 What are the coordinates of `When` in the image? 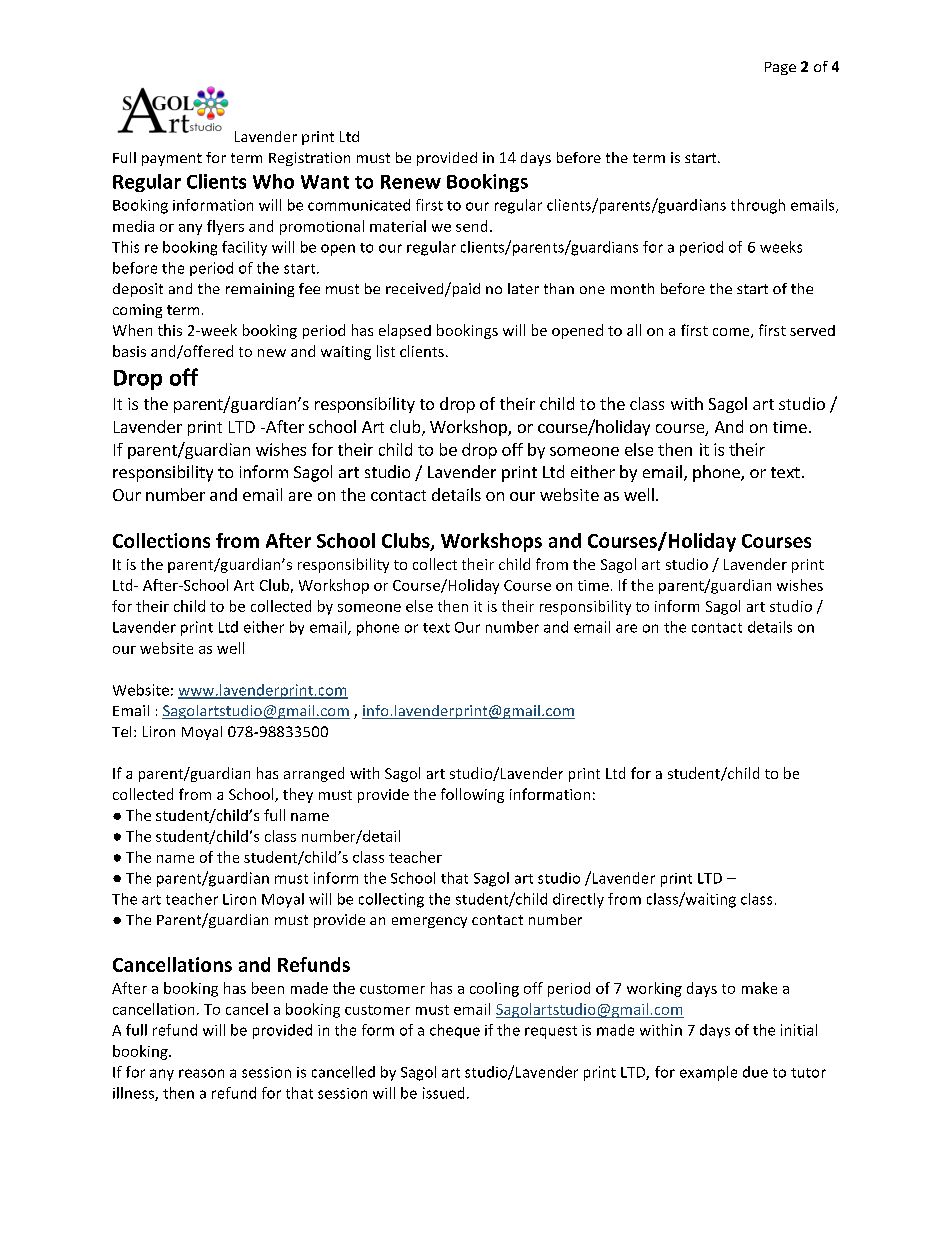 It's located at (132, 330).
